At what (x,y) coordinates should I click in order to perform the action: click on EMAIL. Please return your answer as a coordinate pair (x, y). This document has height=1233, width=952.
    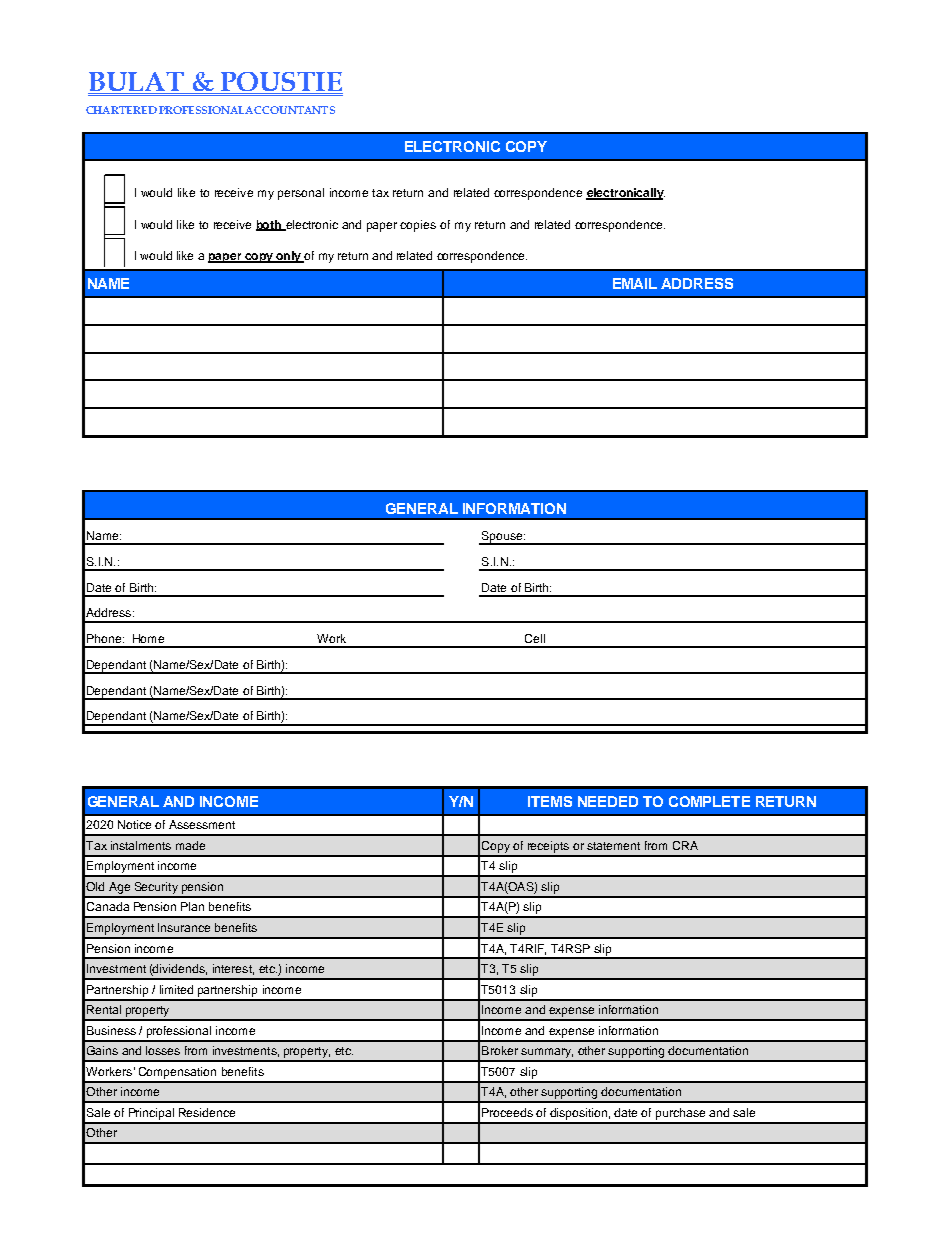
    Looking at the image, I should click on (635, 283).
